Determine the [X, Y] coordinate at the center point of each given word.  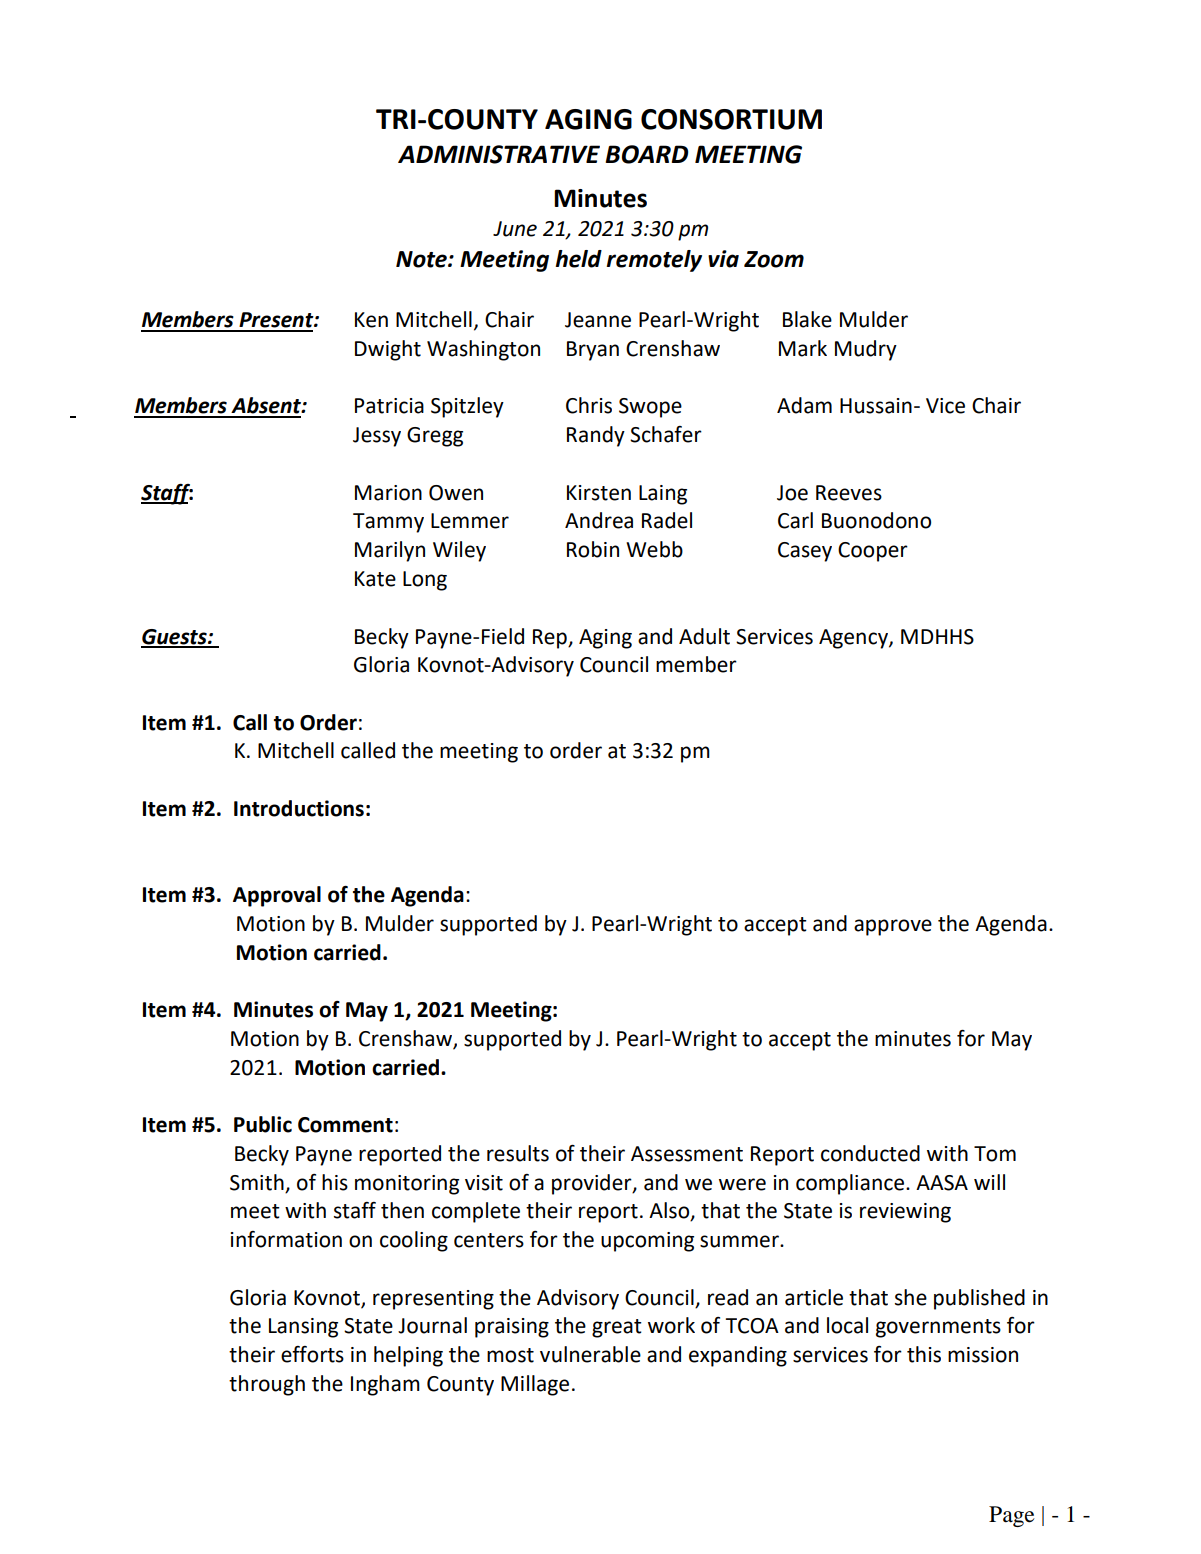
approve [893, 927]
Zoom [774, 259]
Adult [704, 636]
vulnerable [590, 1354]
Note [422, 259]
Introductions [299, 808]
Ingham [385, 1385]
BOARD [646, 154]
